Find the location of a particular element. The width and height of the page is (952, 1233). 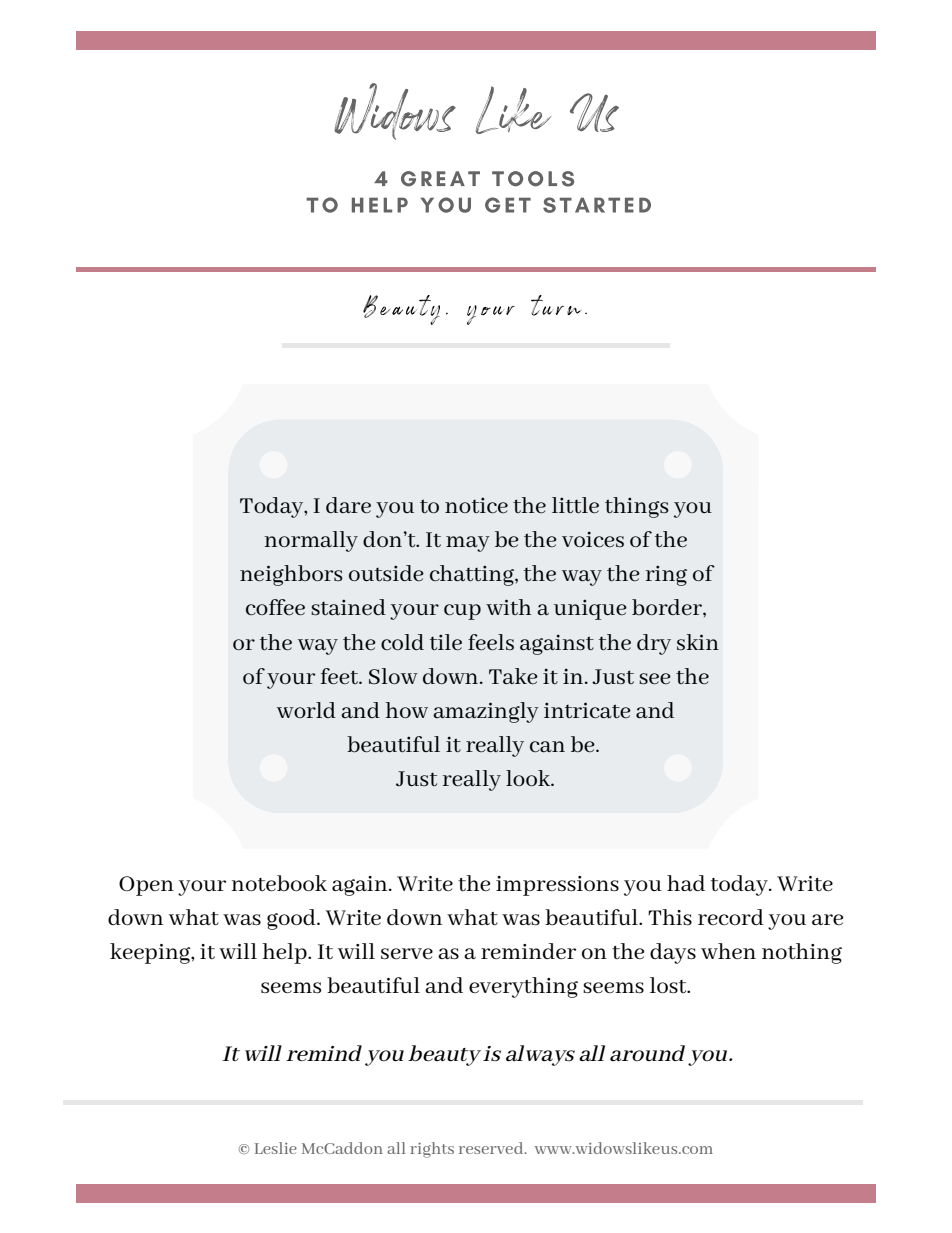

dare is located at coordinates (348, 505).
